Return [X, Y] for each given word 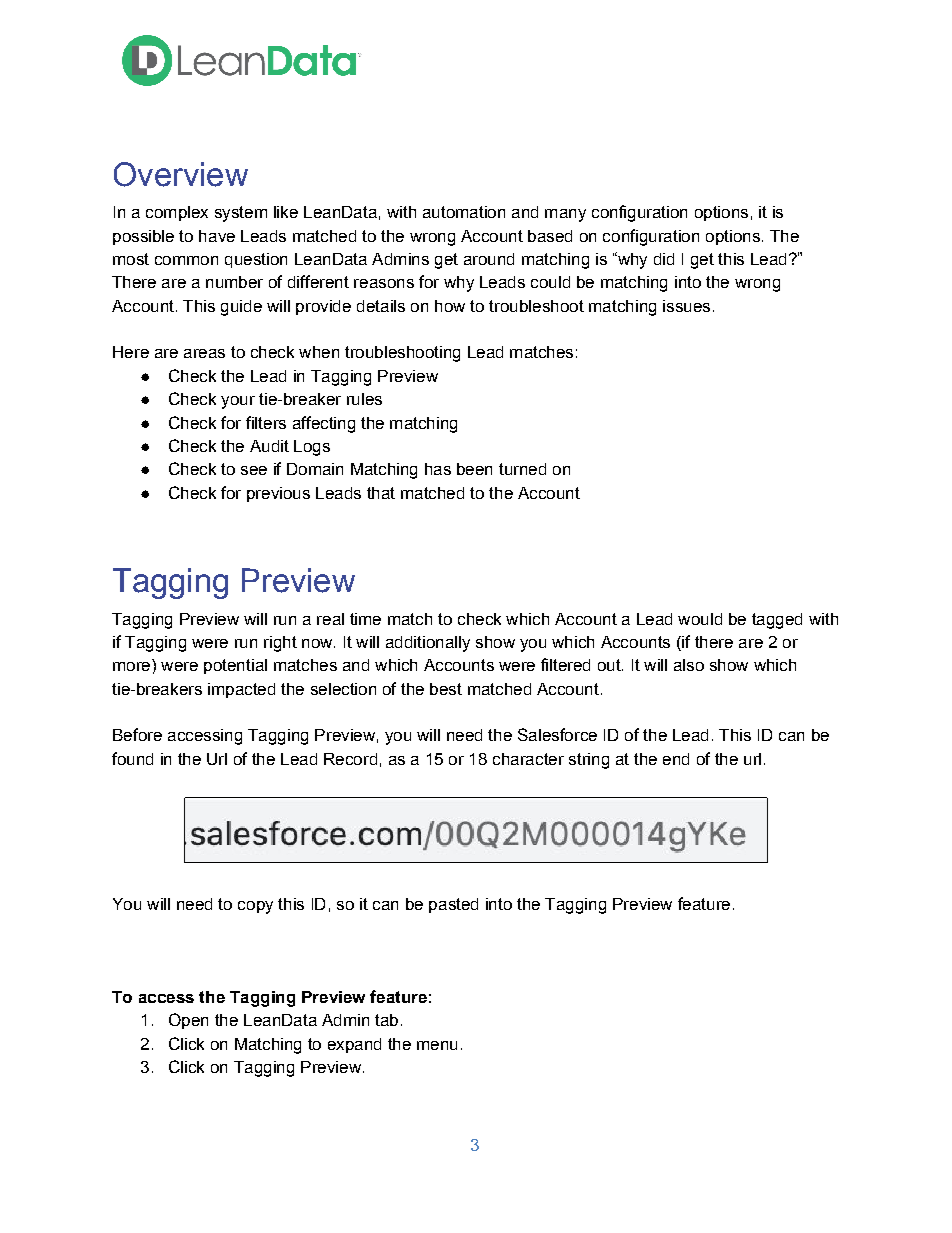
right [280, 644]
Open [188, 1021]
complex [177, 213]
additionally [428, 644]
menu [437, 1045]
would [700, 619]
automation [464, 212]
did [664, 259]
